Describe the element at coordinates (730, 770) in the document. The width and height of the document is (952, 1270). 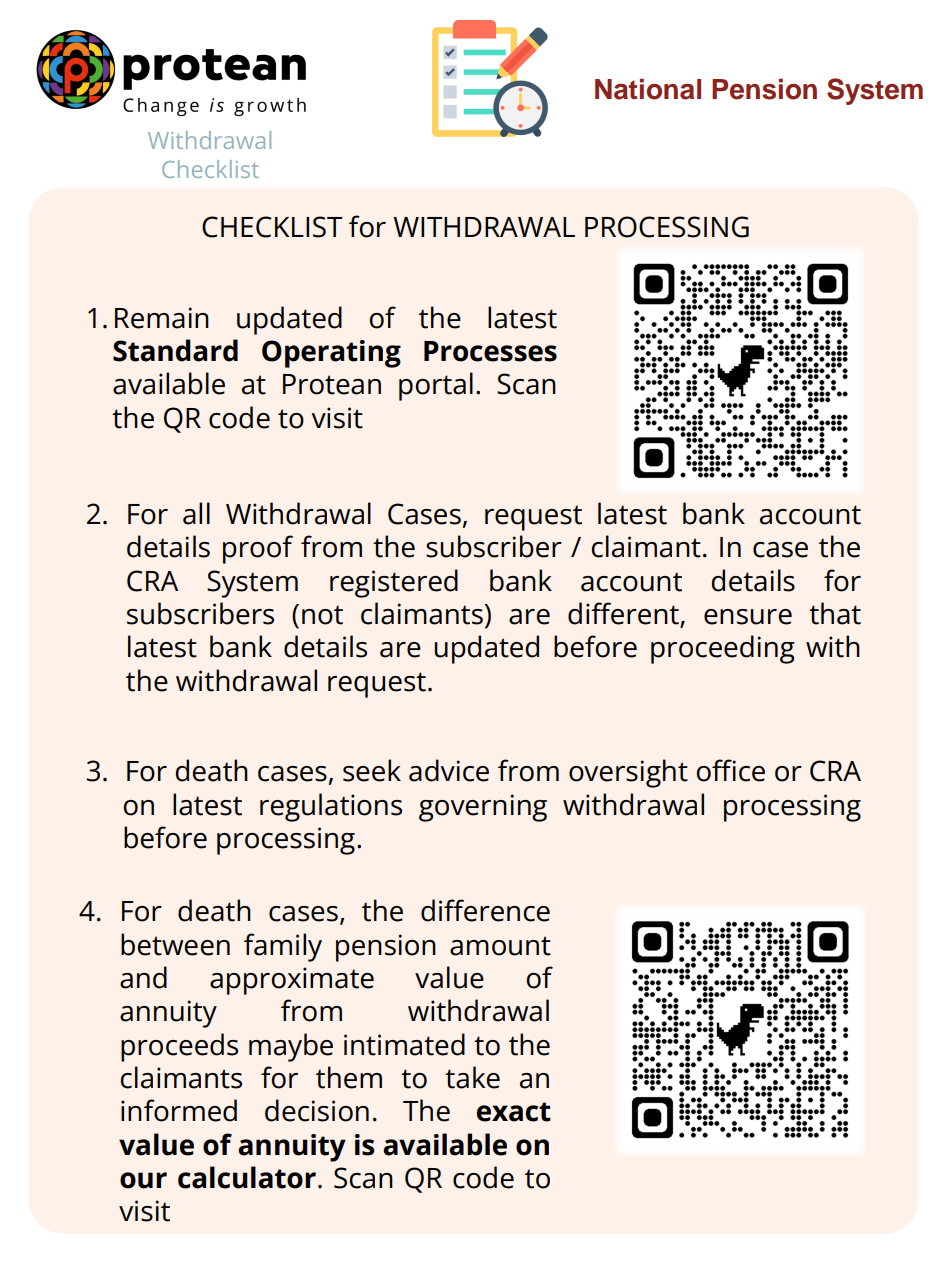
I see `office` at that location.
